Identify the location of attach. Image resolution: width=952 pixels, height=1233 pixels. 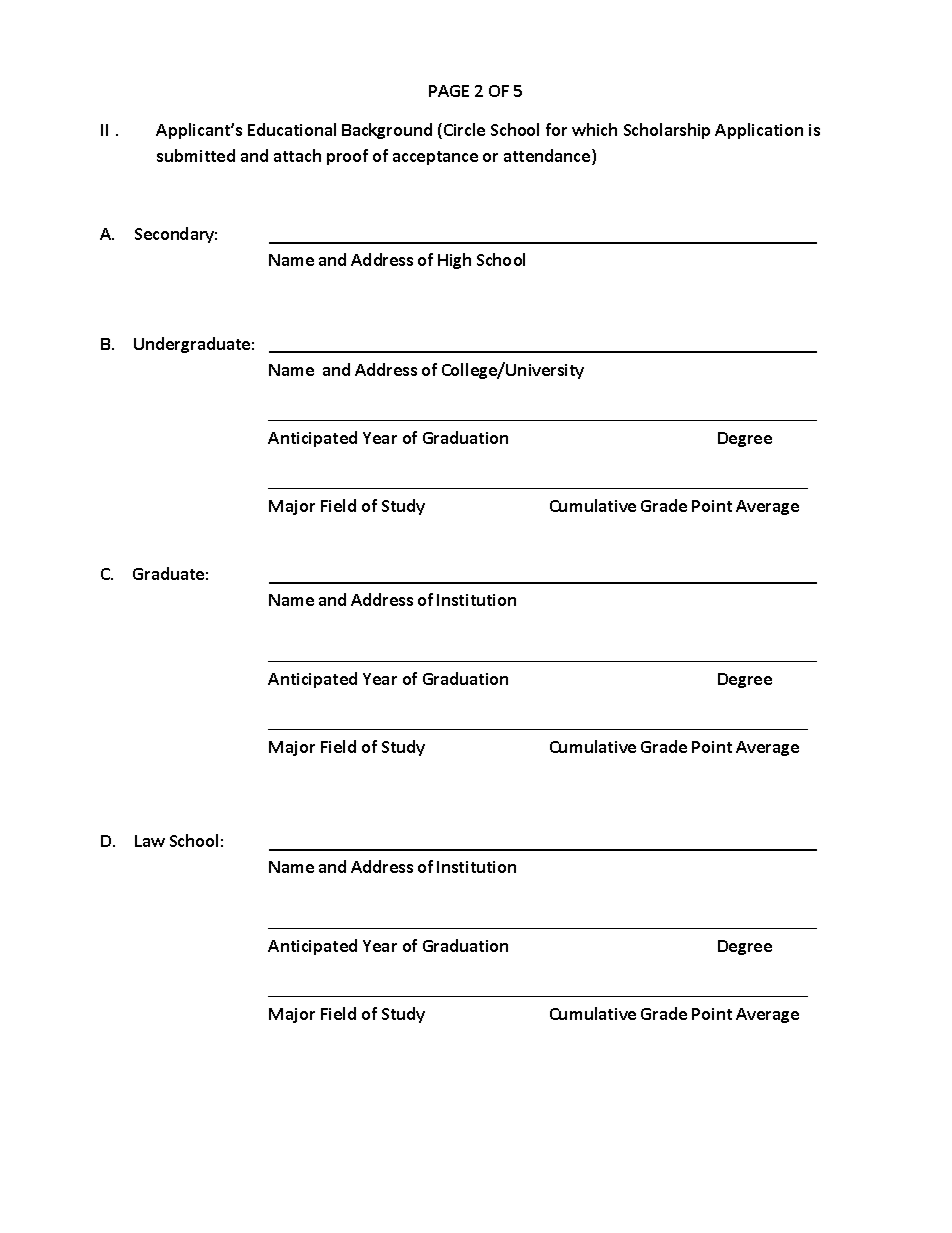
(297, 155).
